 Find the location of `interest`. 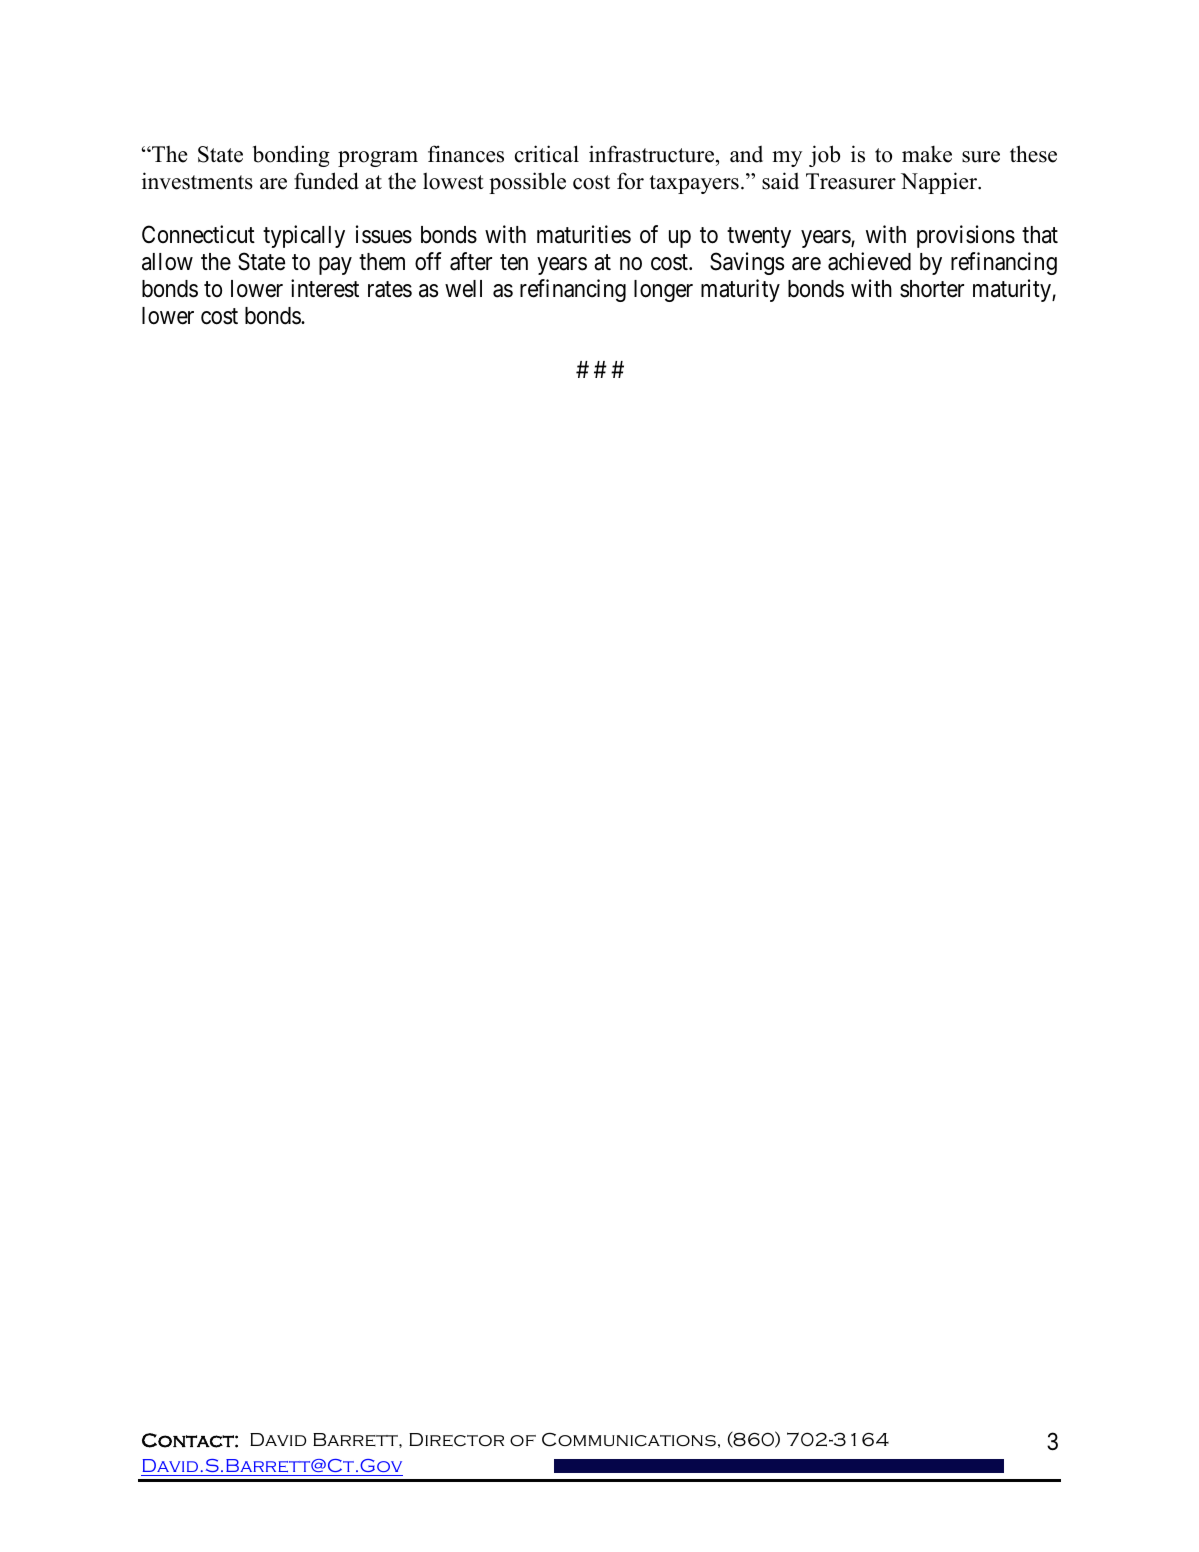

interest is located at coordinates (325, 288).
